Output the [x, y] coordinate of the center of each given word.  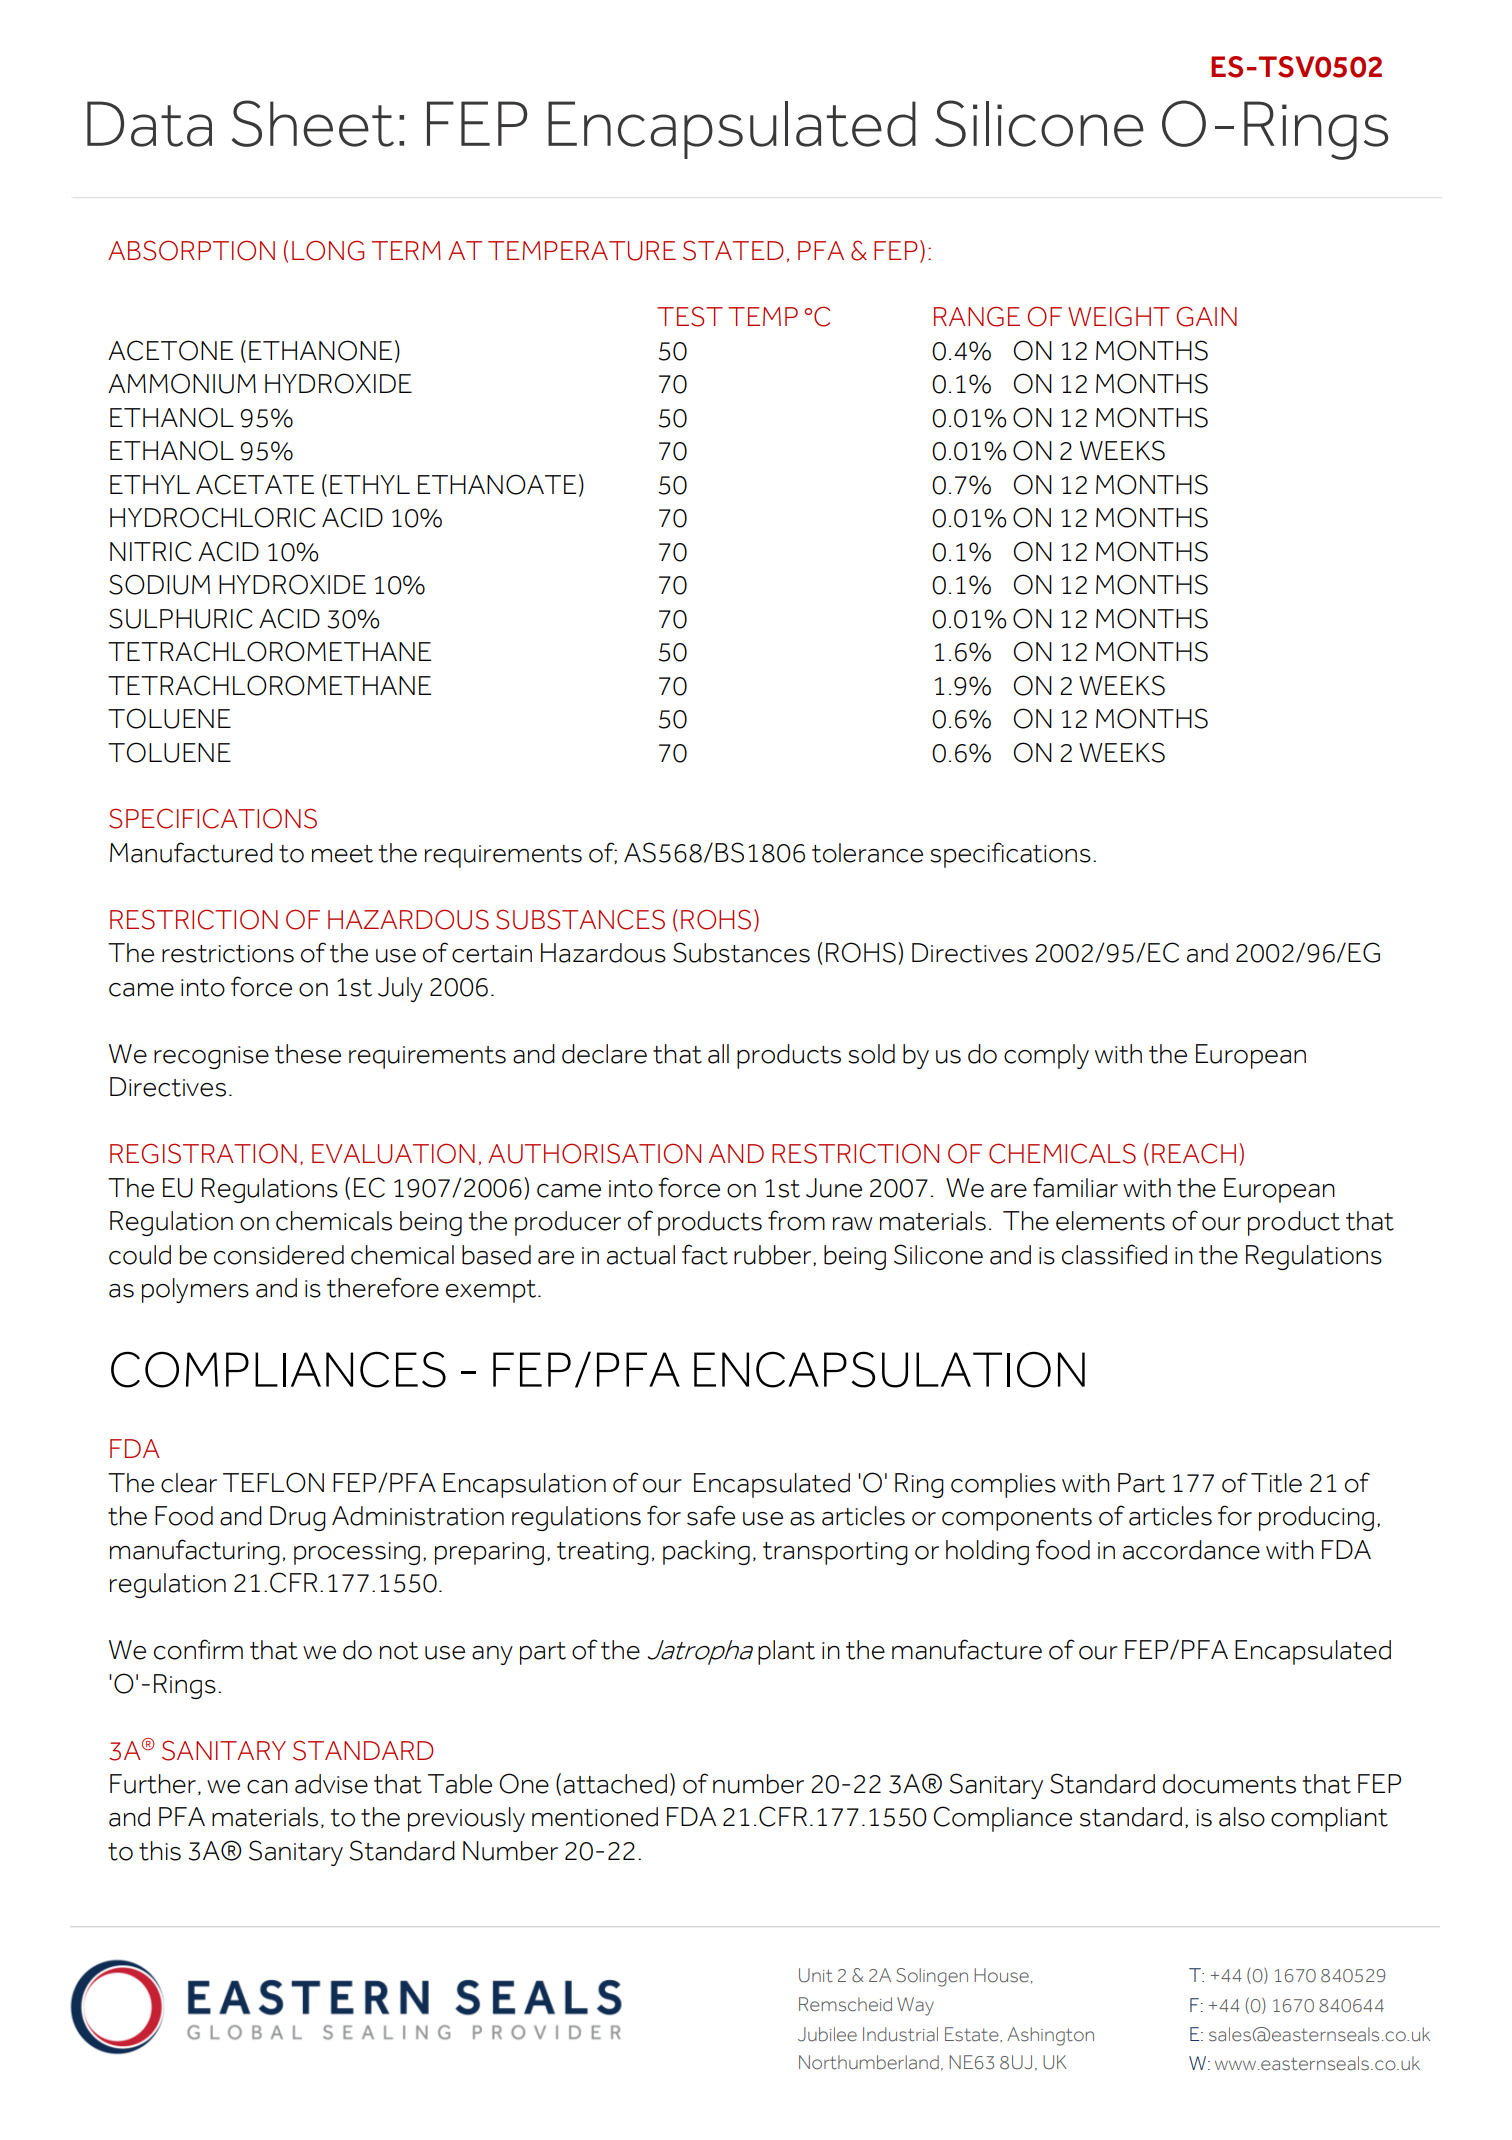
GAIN [1206, 316]
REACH [1194, 1153]
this [160, 1851]
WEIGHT [1119, 316]
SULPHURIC [181, 618]
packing [706, 1552]
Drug [298, 1518]
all [718, 1054]
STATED [733, 250]
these [308, 1054]
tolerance [867, 853]
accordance [1191, 1550]
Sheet [313, 123]
